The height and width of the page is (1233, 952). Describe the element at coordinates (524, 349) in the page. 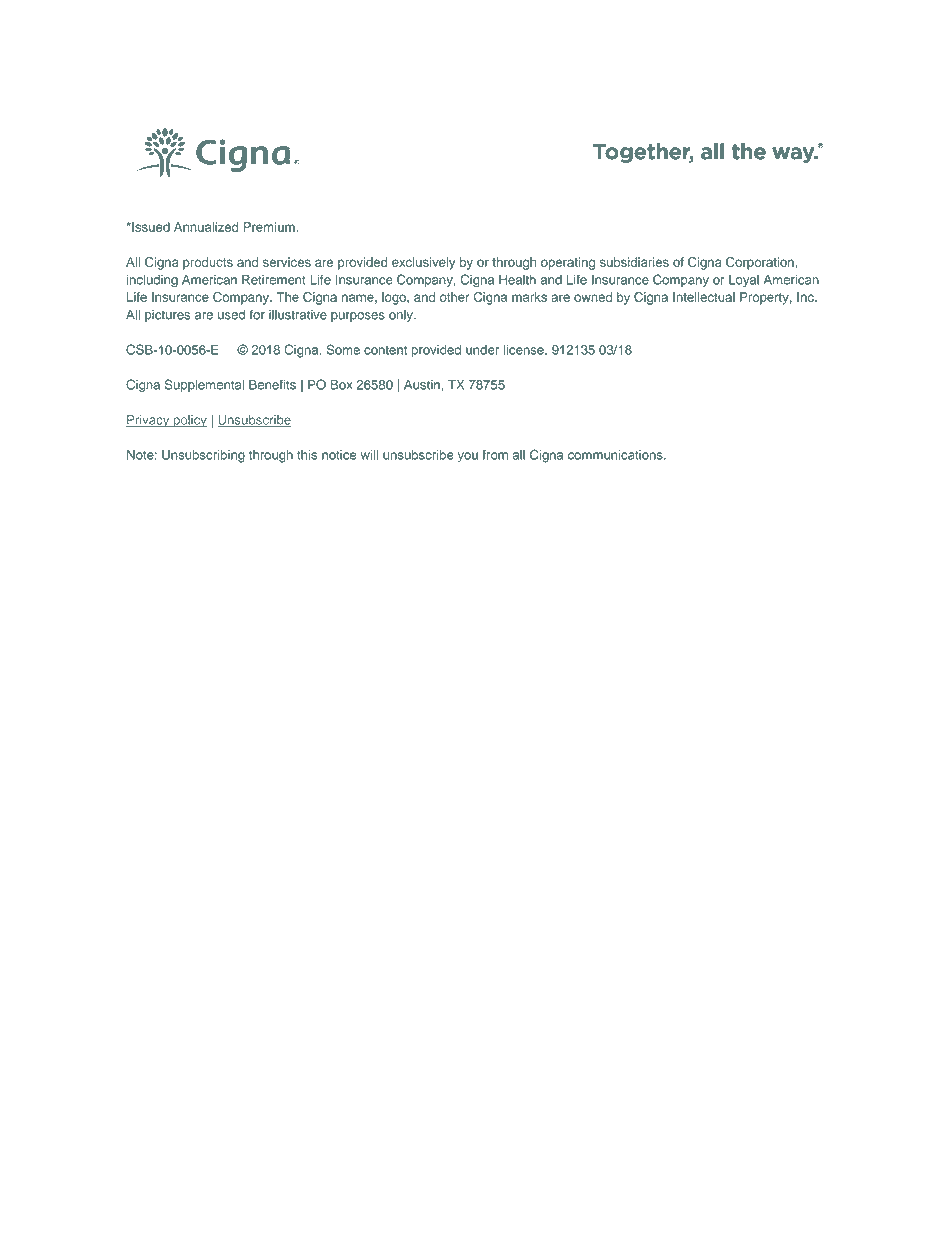

I see `license` at that location.
